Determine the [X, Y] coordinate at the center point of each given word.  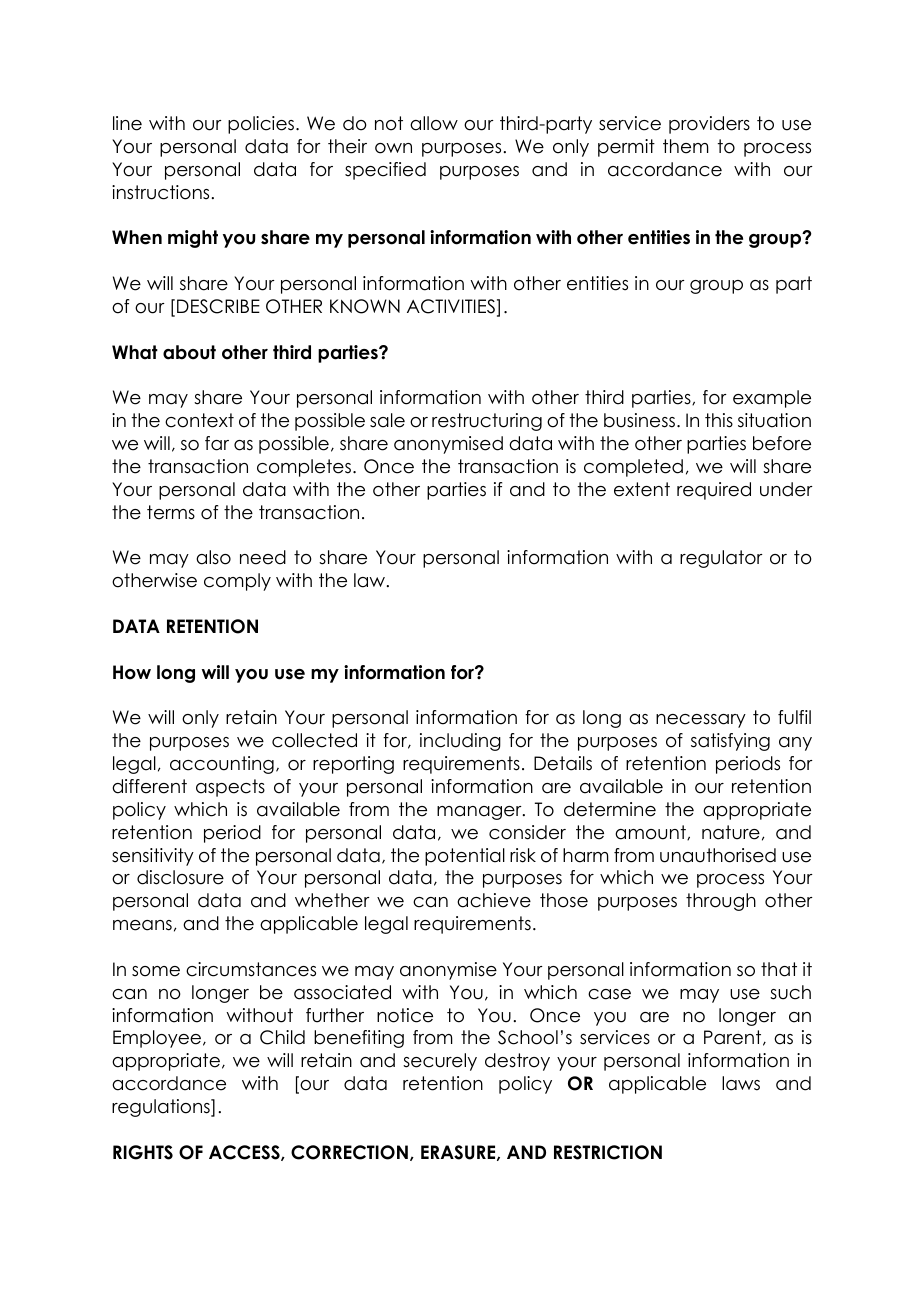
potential [465, 857]
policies [262, 125]
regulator [721, 559]
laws [741, 1083]
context [199, 420]
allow [434, 123]
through [721, 902]
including [460, 742]
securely [440, 1062]
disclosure [180, 877]
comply [237, 582]
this [719, 420]
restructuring [487, 422]
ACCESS [245, 1153]
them [686, 146]
